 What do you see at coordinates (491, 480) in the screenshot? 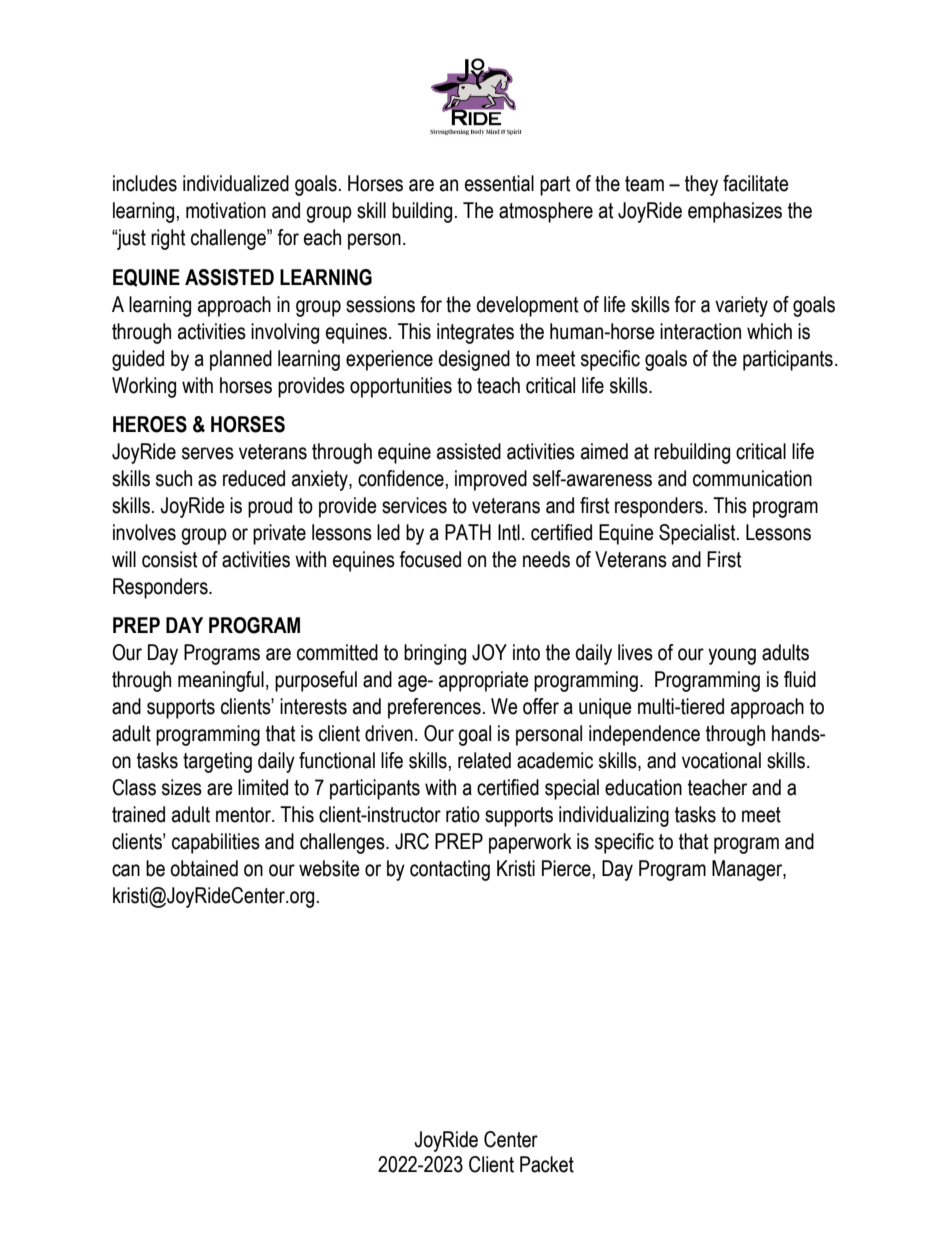
I see `improved` at bounding box center [491, 480].
